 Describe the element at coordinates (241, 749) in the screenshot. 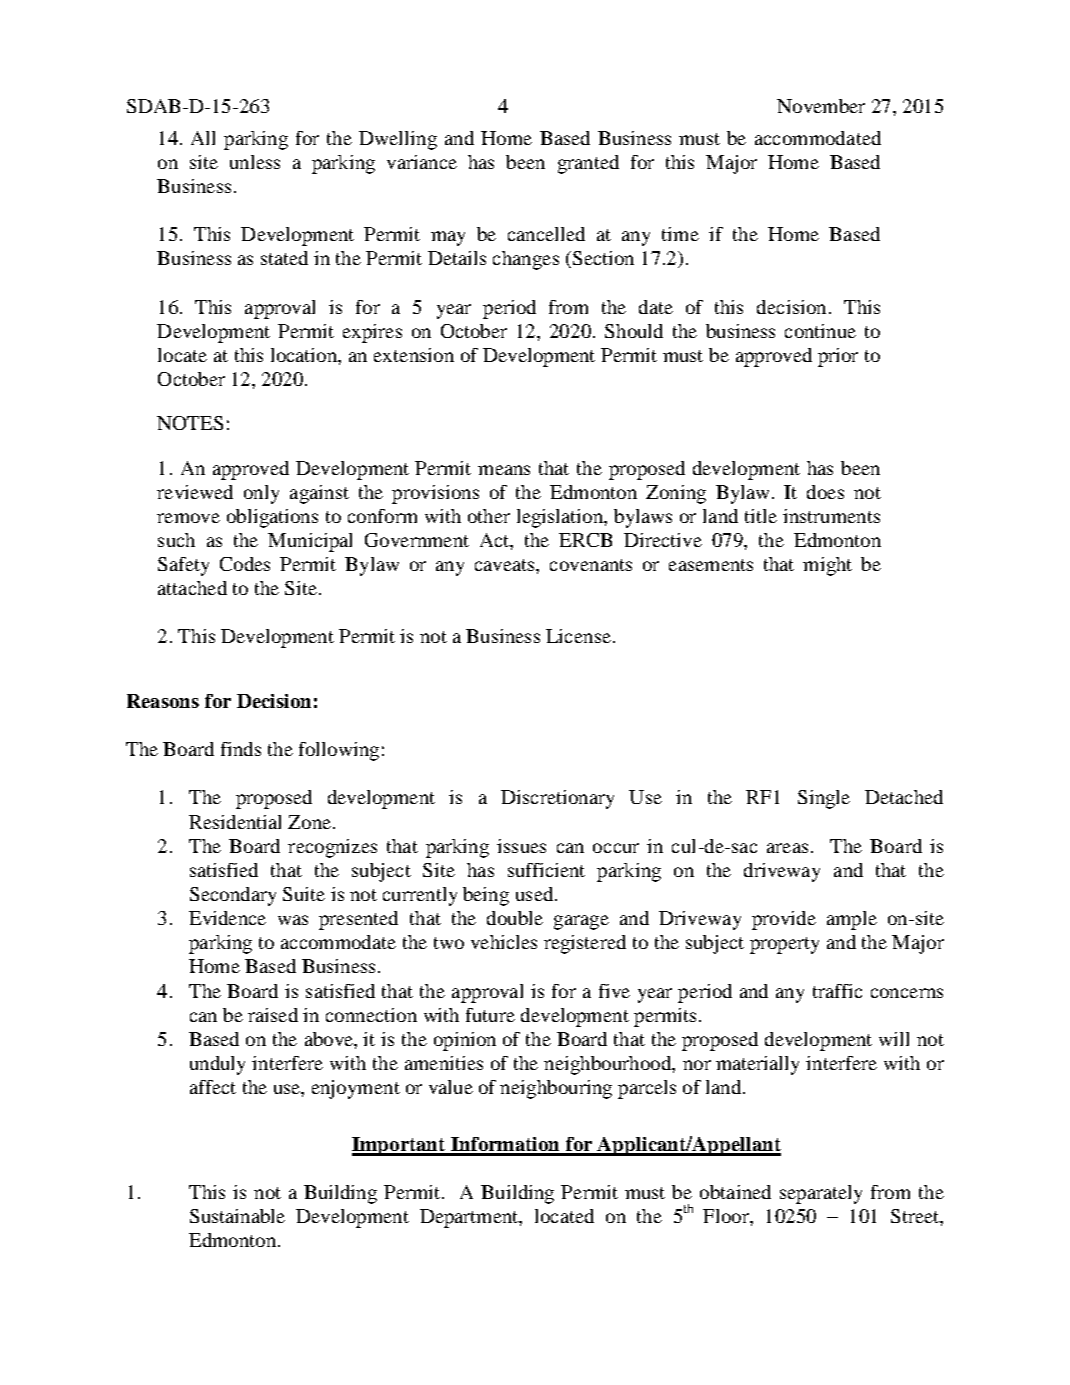

I see `finds` at that location.
